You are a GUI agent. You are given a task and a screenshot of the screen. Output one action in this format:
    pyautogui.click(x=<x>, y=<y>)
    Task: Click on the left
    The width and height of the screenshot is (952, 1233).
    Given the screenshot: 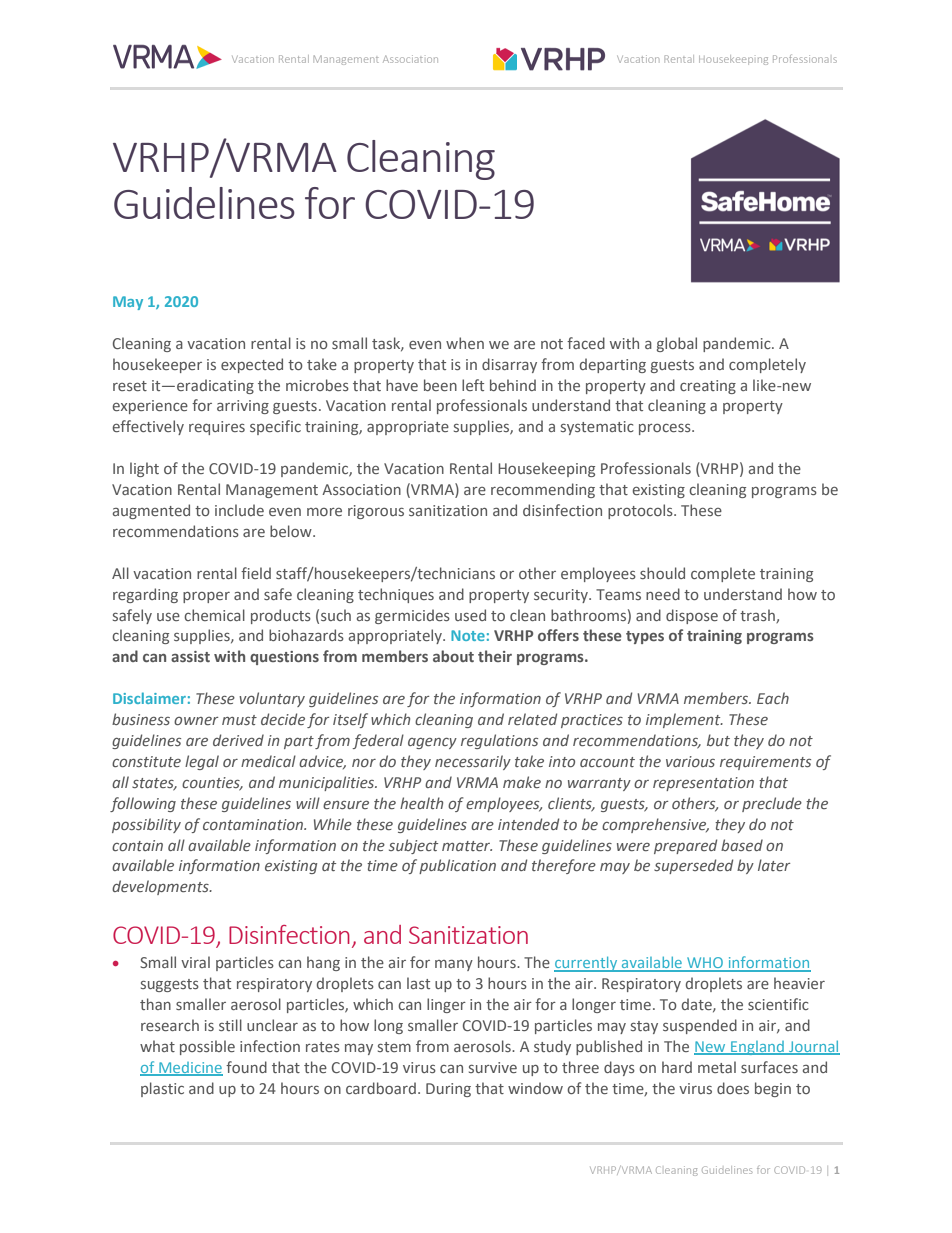 What is the action you would take?
    pyautogui.click(x=473, y=385)
